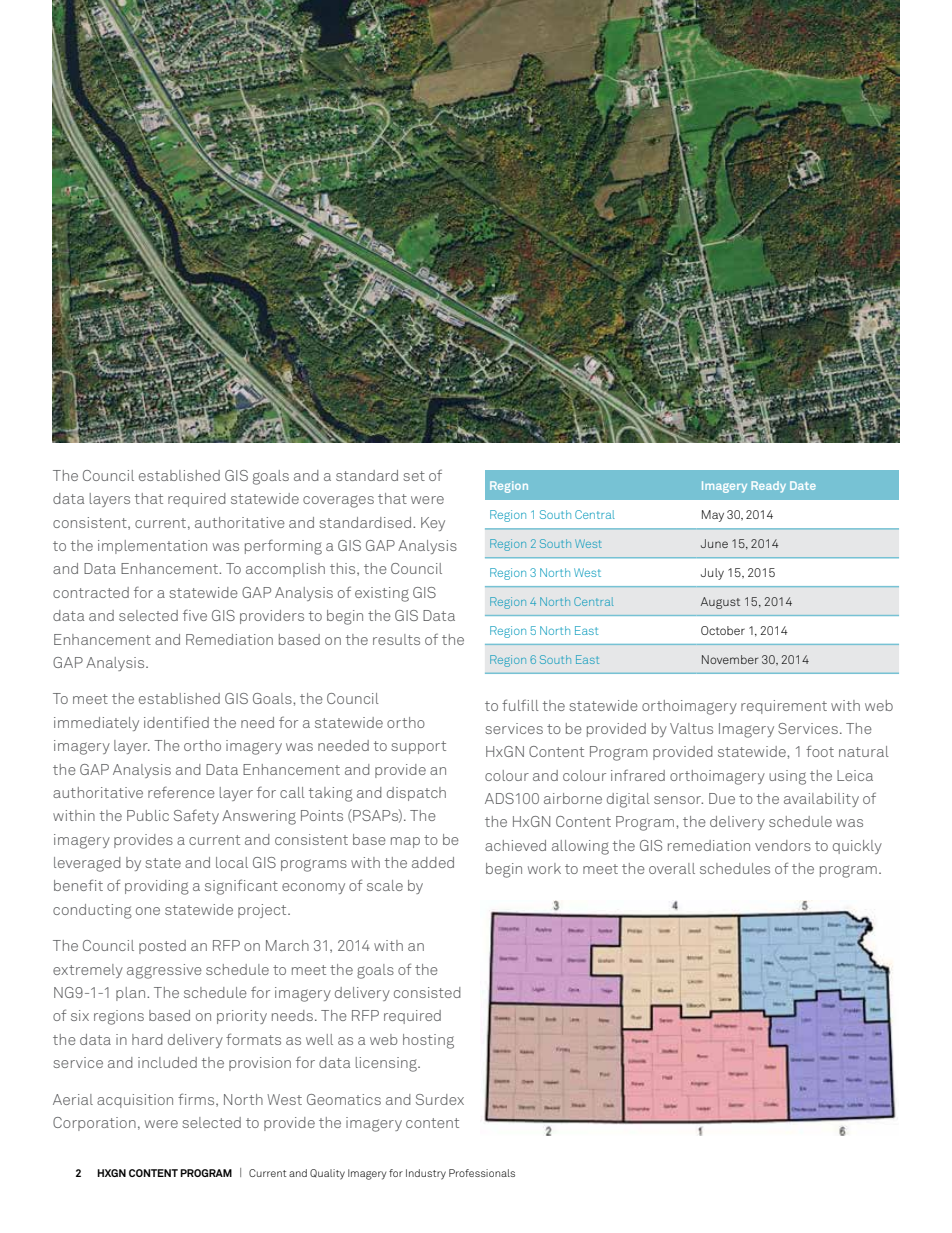 The height and width of the screenshot is (1233, 952). I want to click on overall, so click(672, 868).
